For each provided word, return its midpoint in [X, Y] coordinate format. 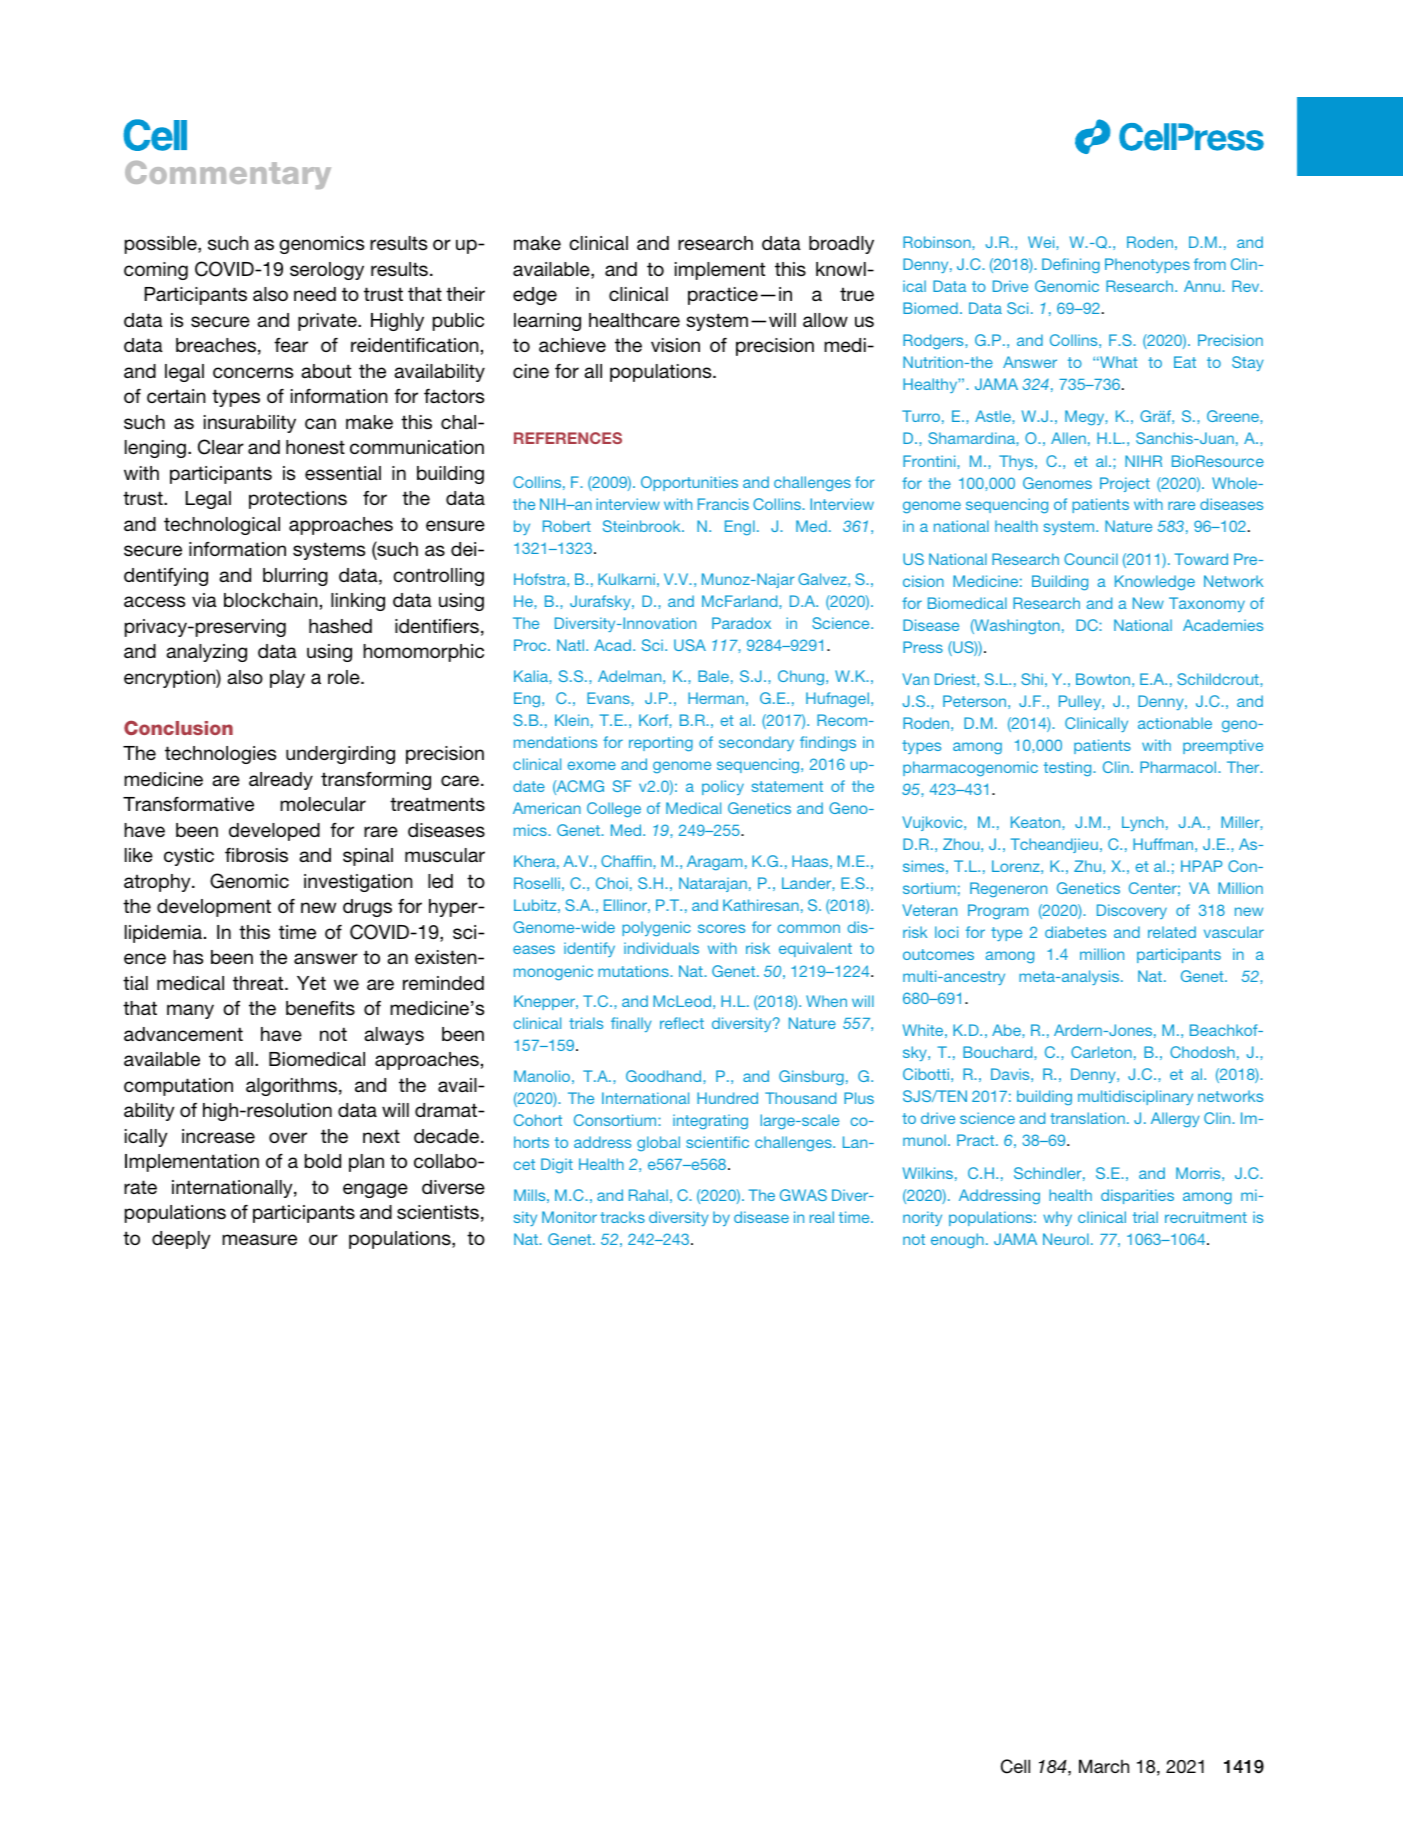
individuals [661, 948]
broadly [841, 245]
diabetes [1075, 932]
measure [259, 1239]
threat [259, 983]
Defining [1071, 266]
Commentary [228, 175]
